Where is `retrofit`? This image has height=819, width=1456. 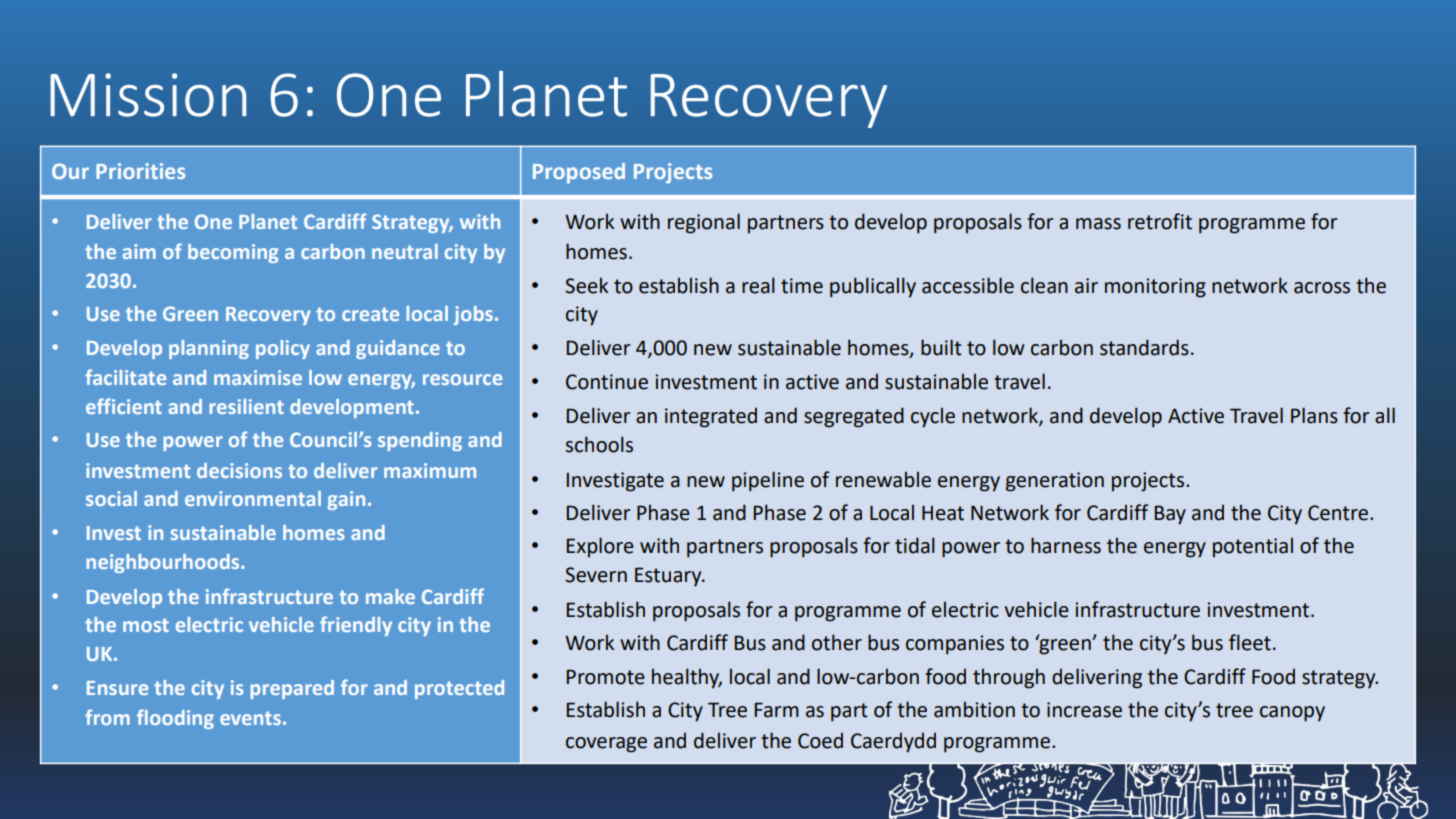
retrofit is located at coordinates (1160, 221).
